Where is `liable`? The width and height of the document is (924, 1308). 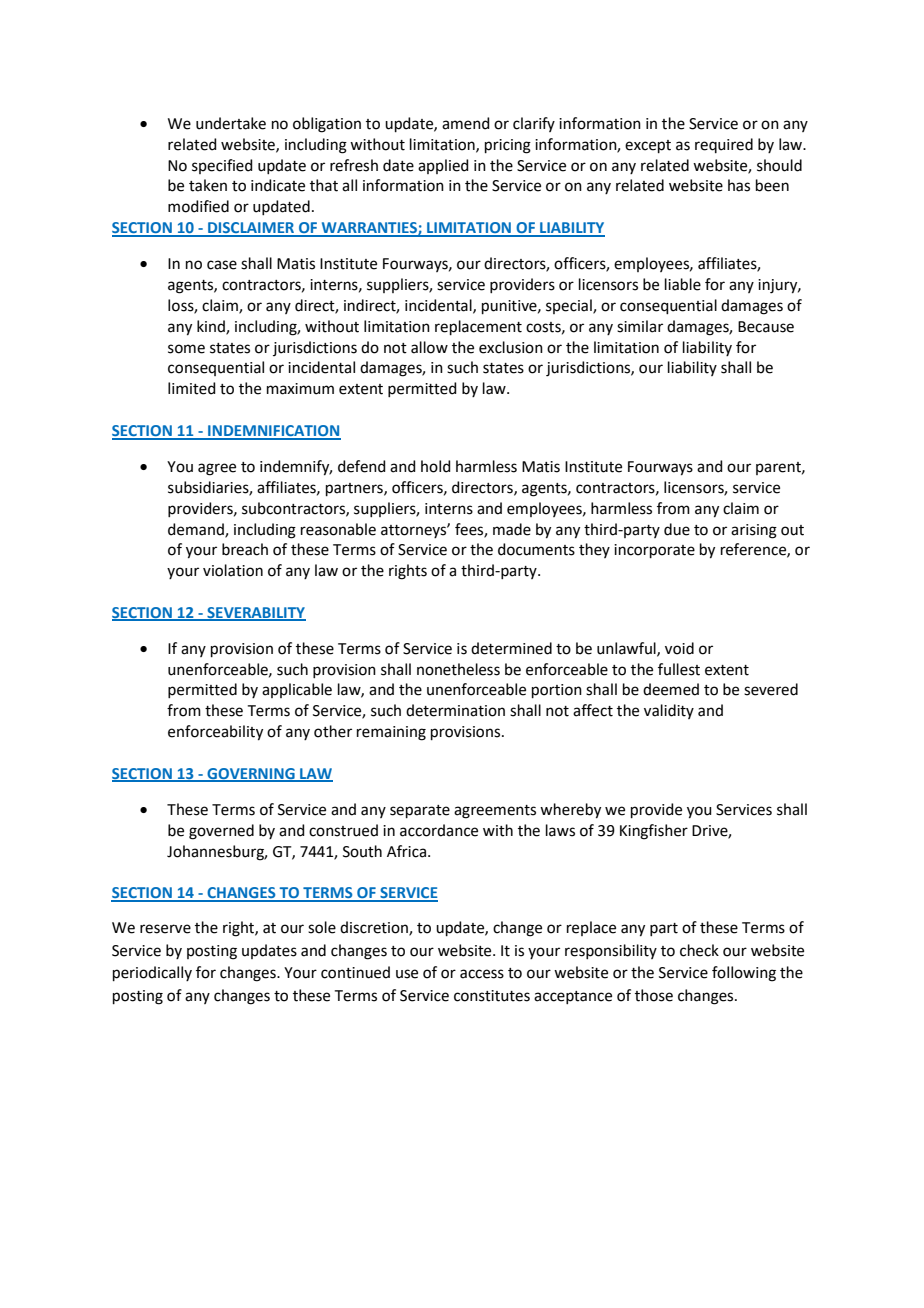
liable is located at coordinates (683, 284).
